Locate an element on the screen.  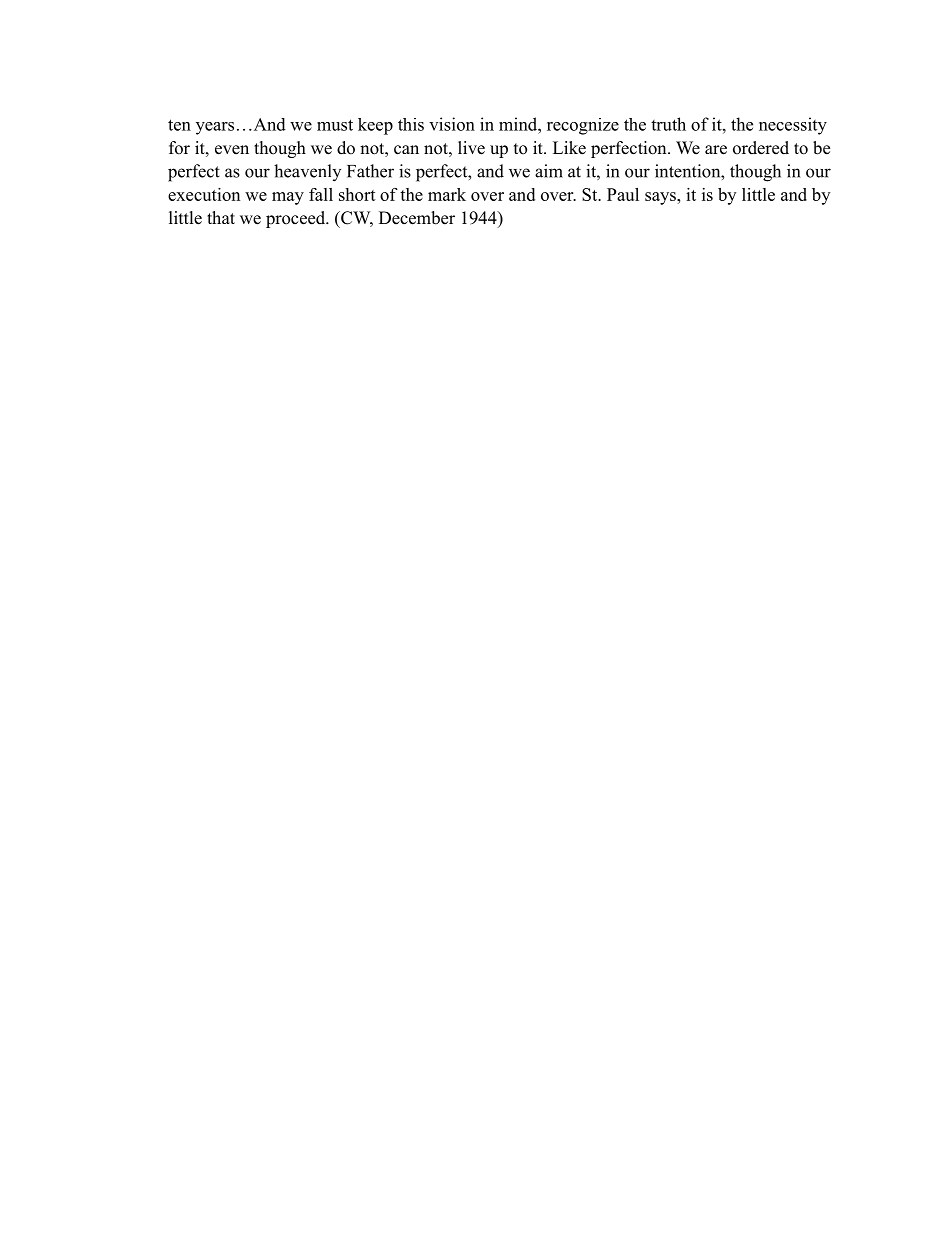
vision is located at coordinates (452, 124).
